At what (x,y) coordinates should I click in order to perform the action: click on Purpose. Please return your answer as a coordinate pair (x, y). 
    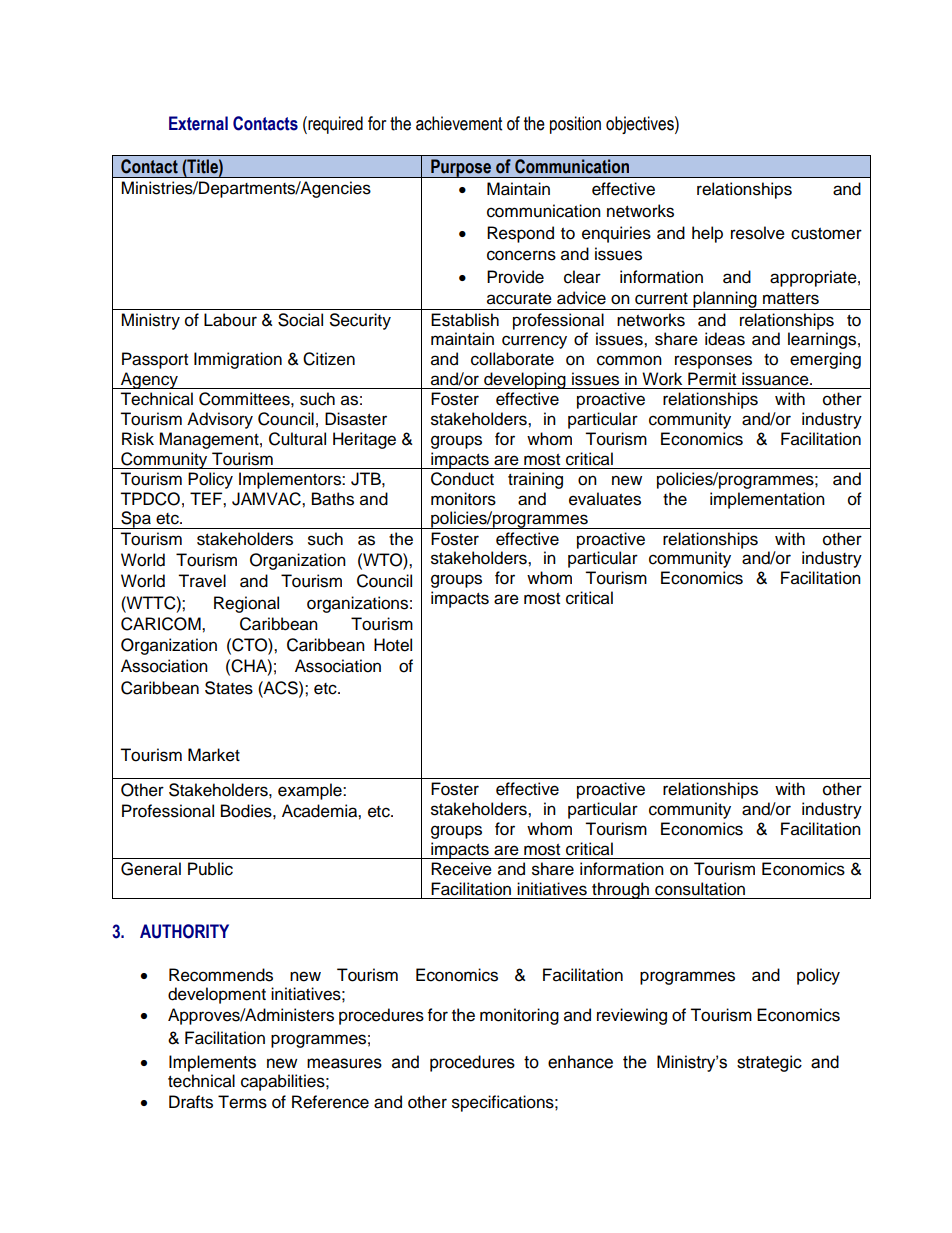
    Looking at the image, I should click on (461, 168).
